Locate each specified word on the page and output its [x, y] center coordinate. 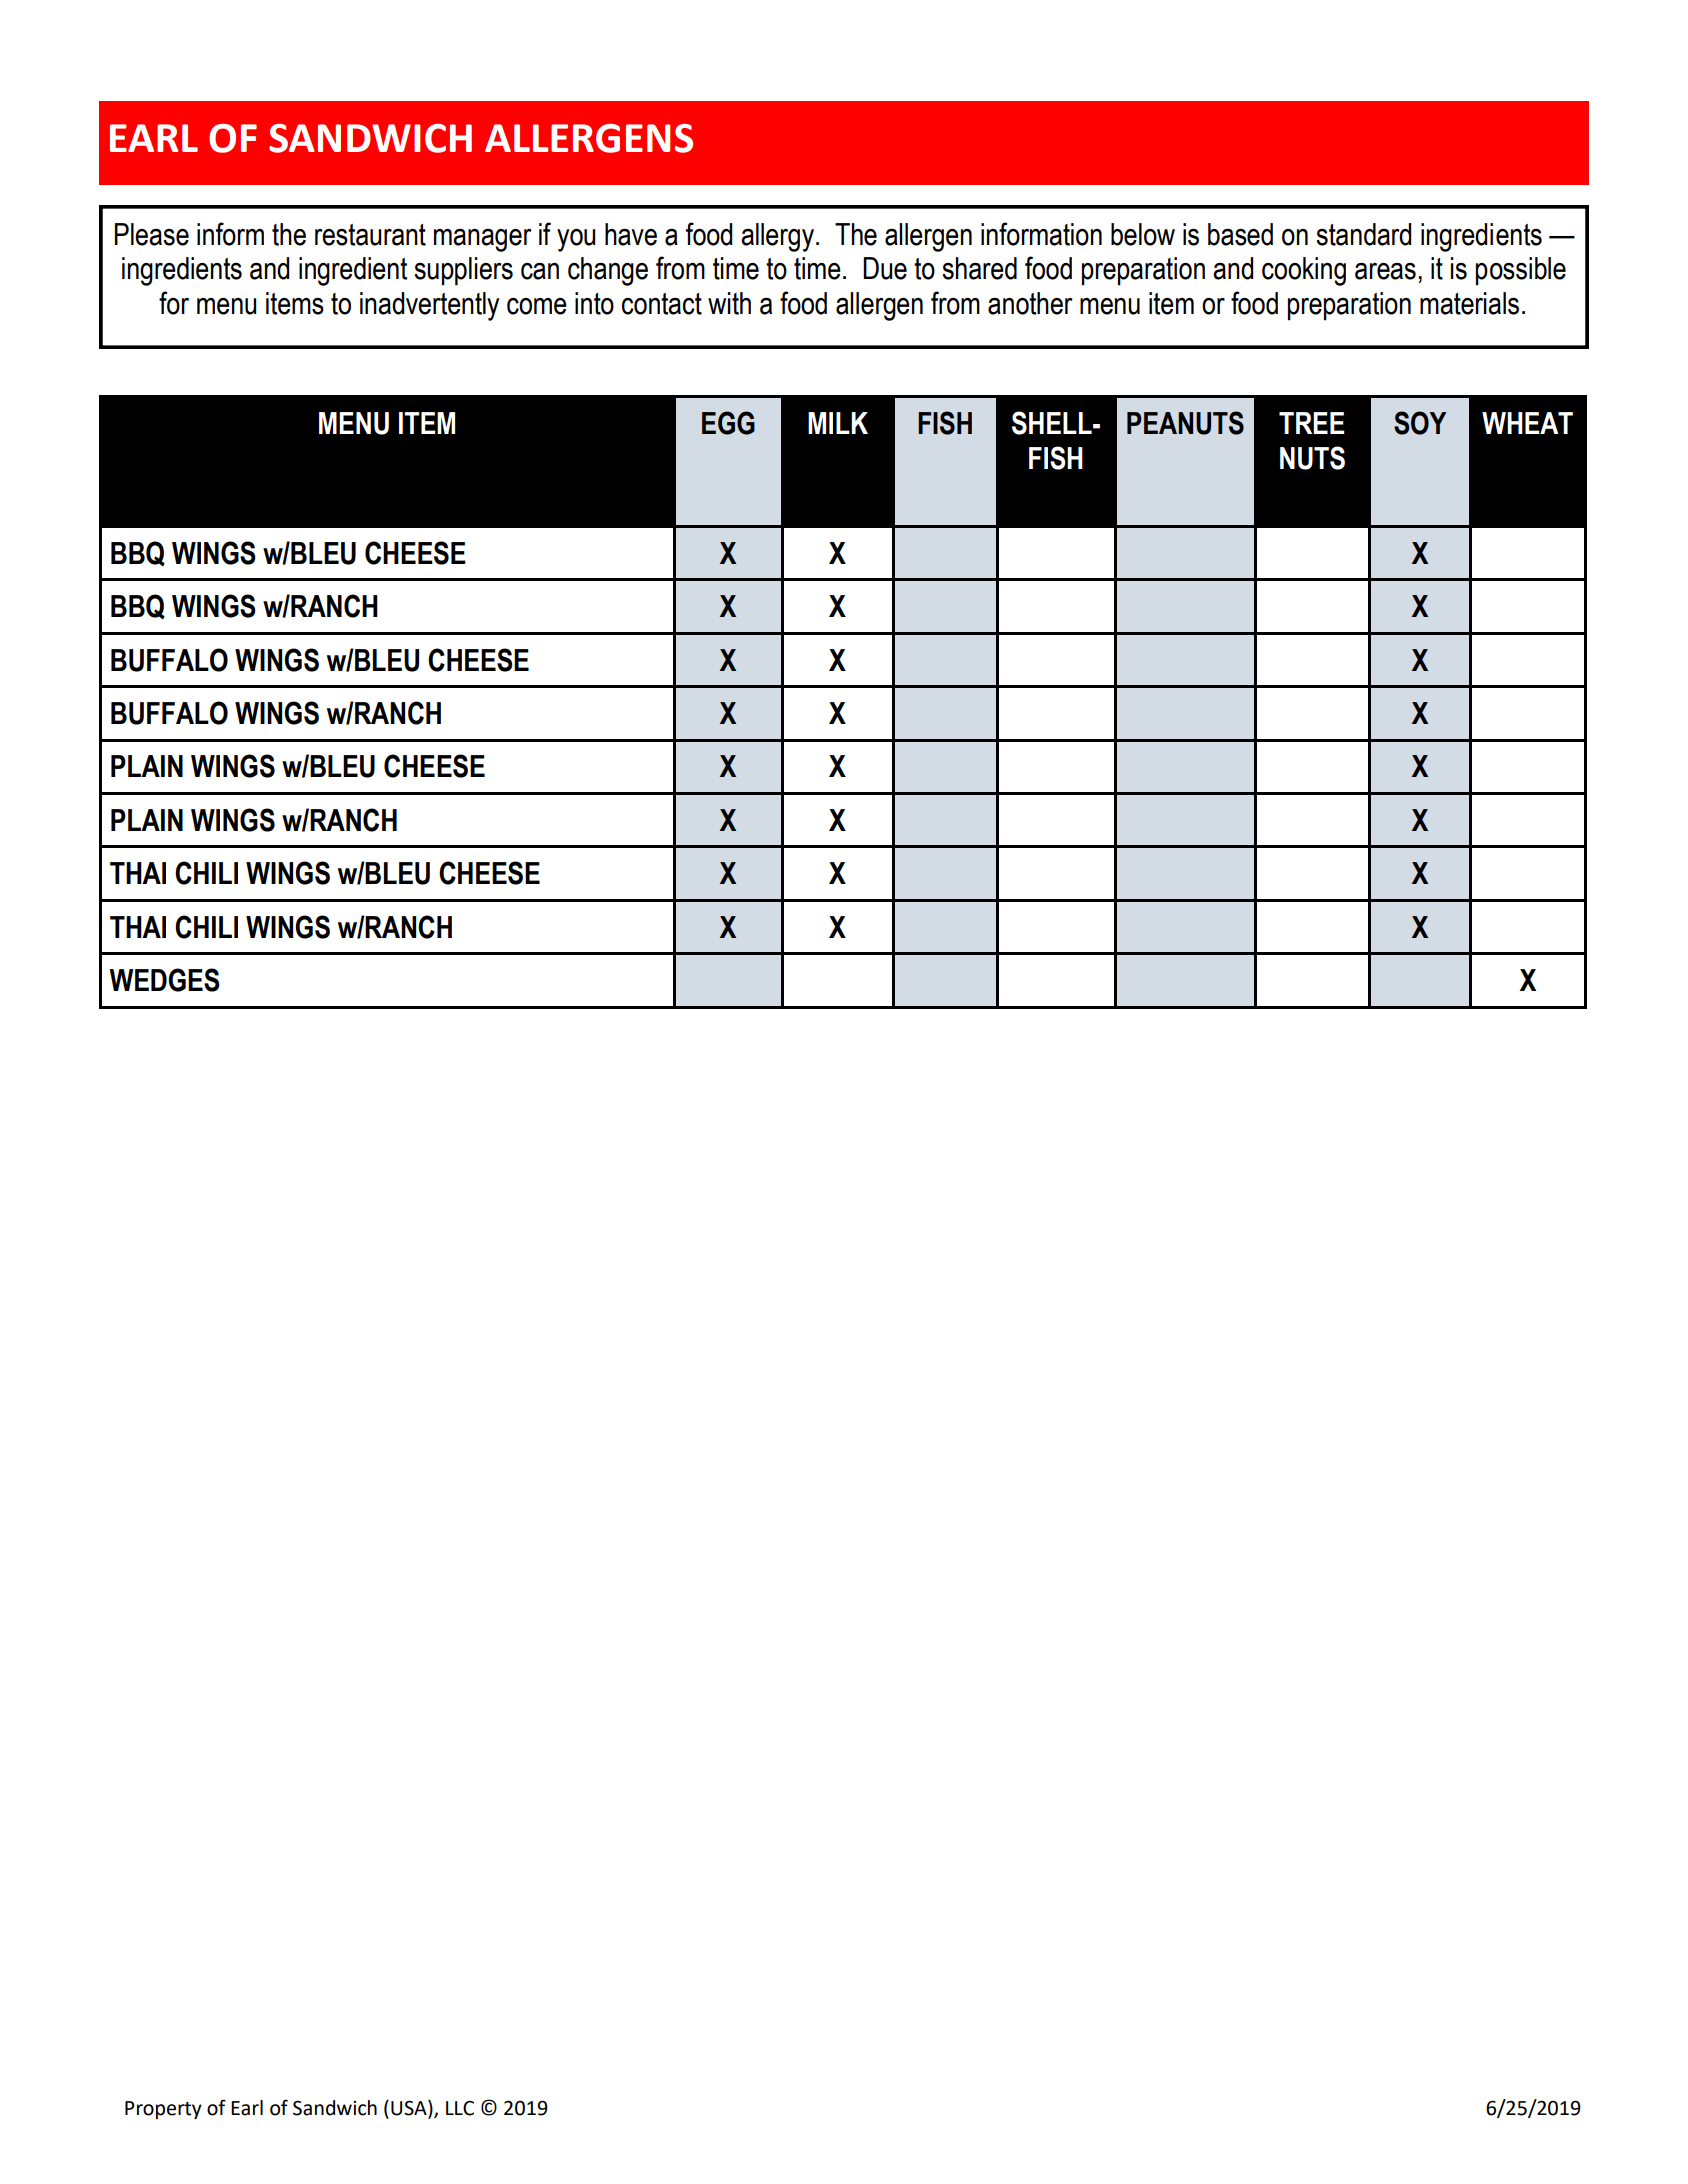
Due [885, 268]
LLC [460, 2108]
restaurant [370, 235]
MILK [838, 423]
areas [1385, 271]
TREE [1312, 423]
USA [410, 2108]
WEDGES [164, 980]
